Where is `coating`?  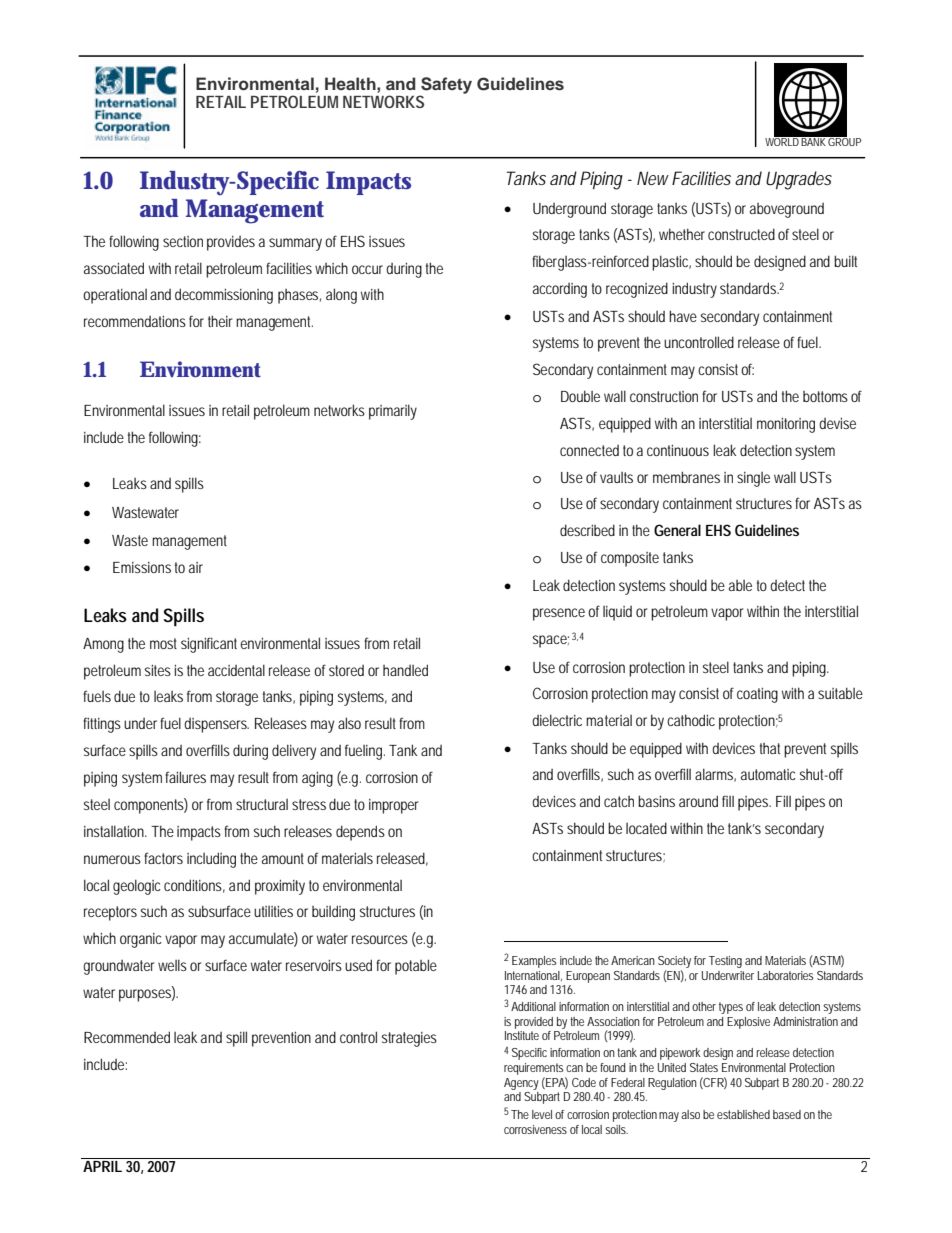
coating is located at coordinates (757, 695).
